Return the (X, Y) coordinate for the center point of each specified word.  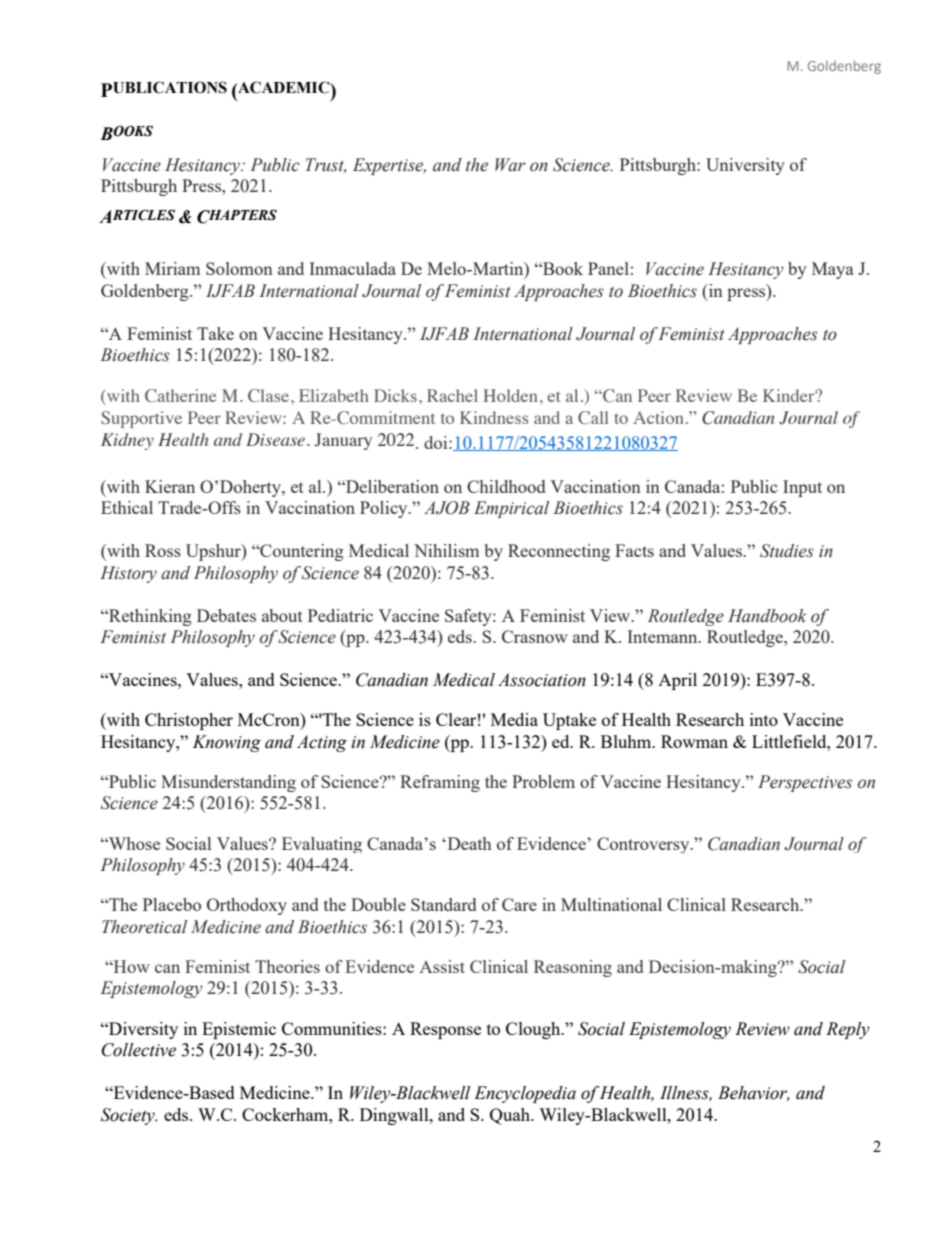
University (745, 166)
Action (658, 417)
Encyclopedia (525, 1094)
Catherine (181, 396)
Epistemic (239, 1030)
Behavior (754, 1093)
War (510, 165)
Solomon (239, 268)
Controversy (644, 845)
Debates (226, 615)
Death (468, 843)
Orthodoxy (247, 906)
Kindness (494, 417)
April (677, 681)
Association (542, 680)
